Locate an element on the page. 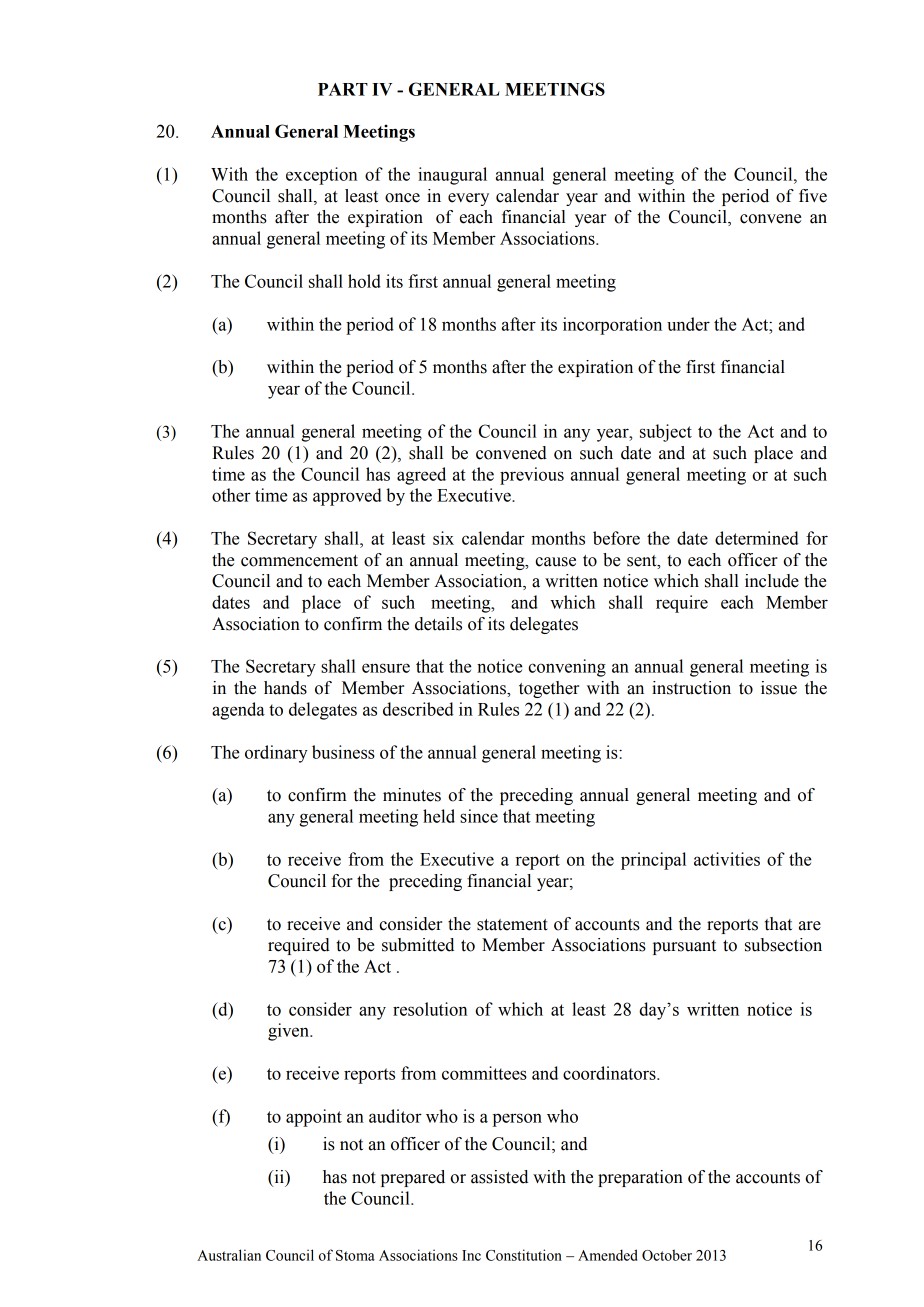 This page has width=924, height=1307. Constitution is located at coordinates (524, 1255).
